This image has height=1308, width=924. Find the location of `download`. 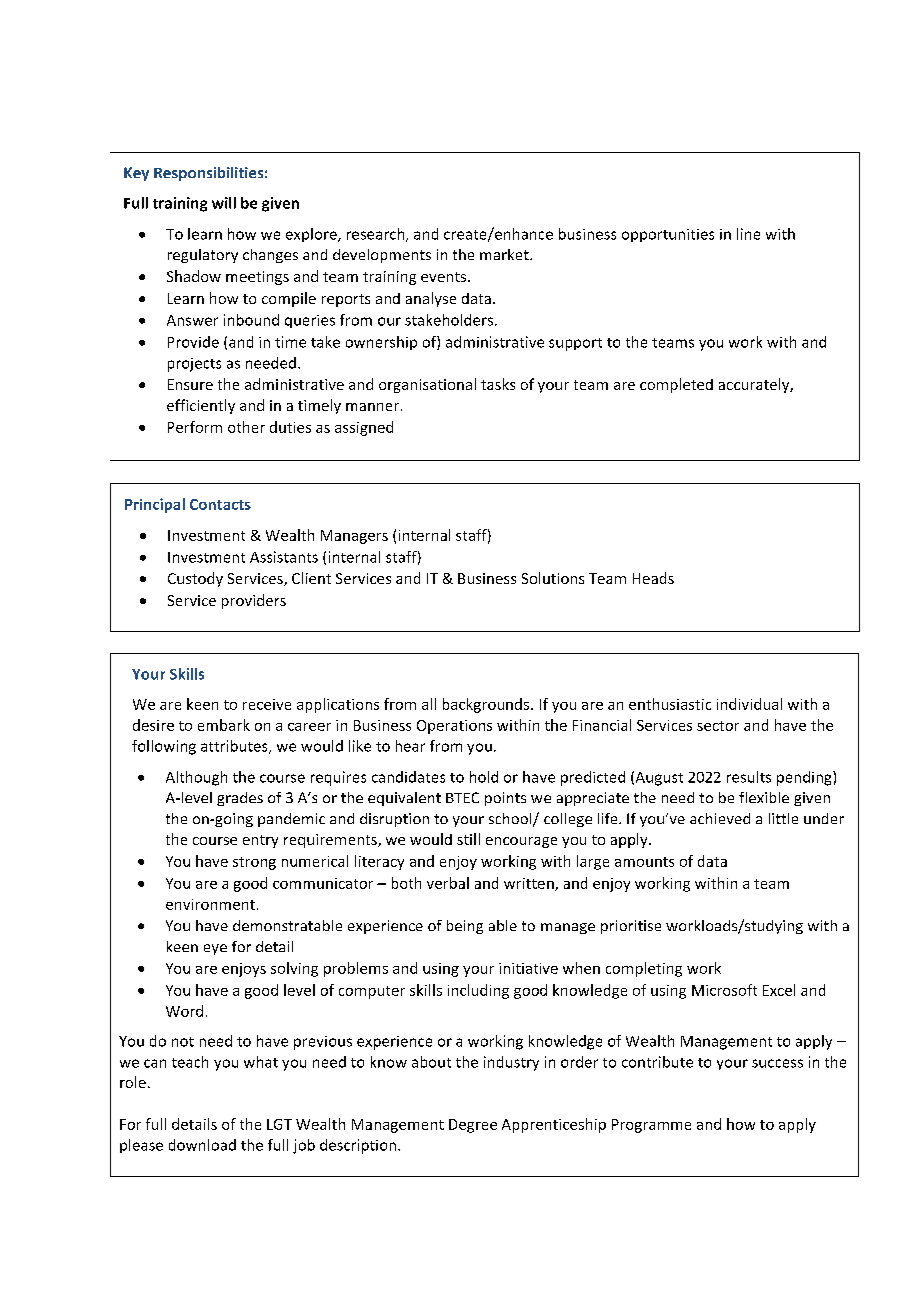

download is located at coordinates (202, 1145).
